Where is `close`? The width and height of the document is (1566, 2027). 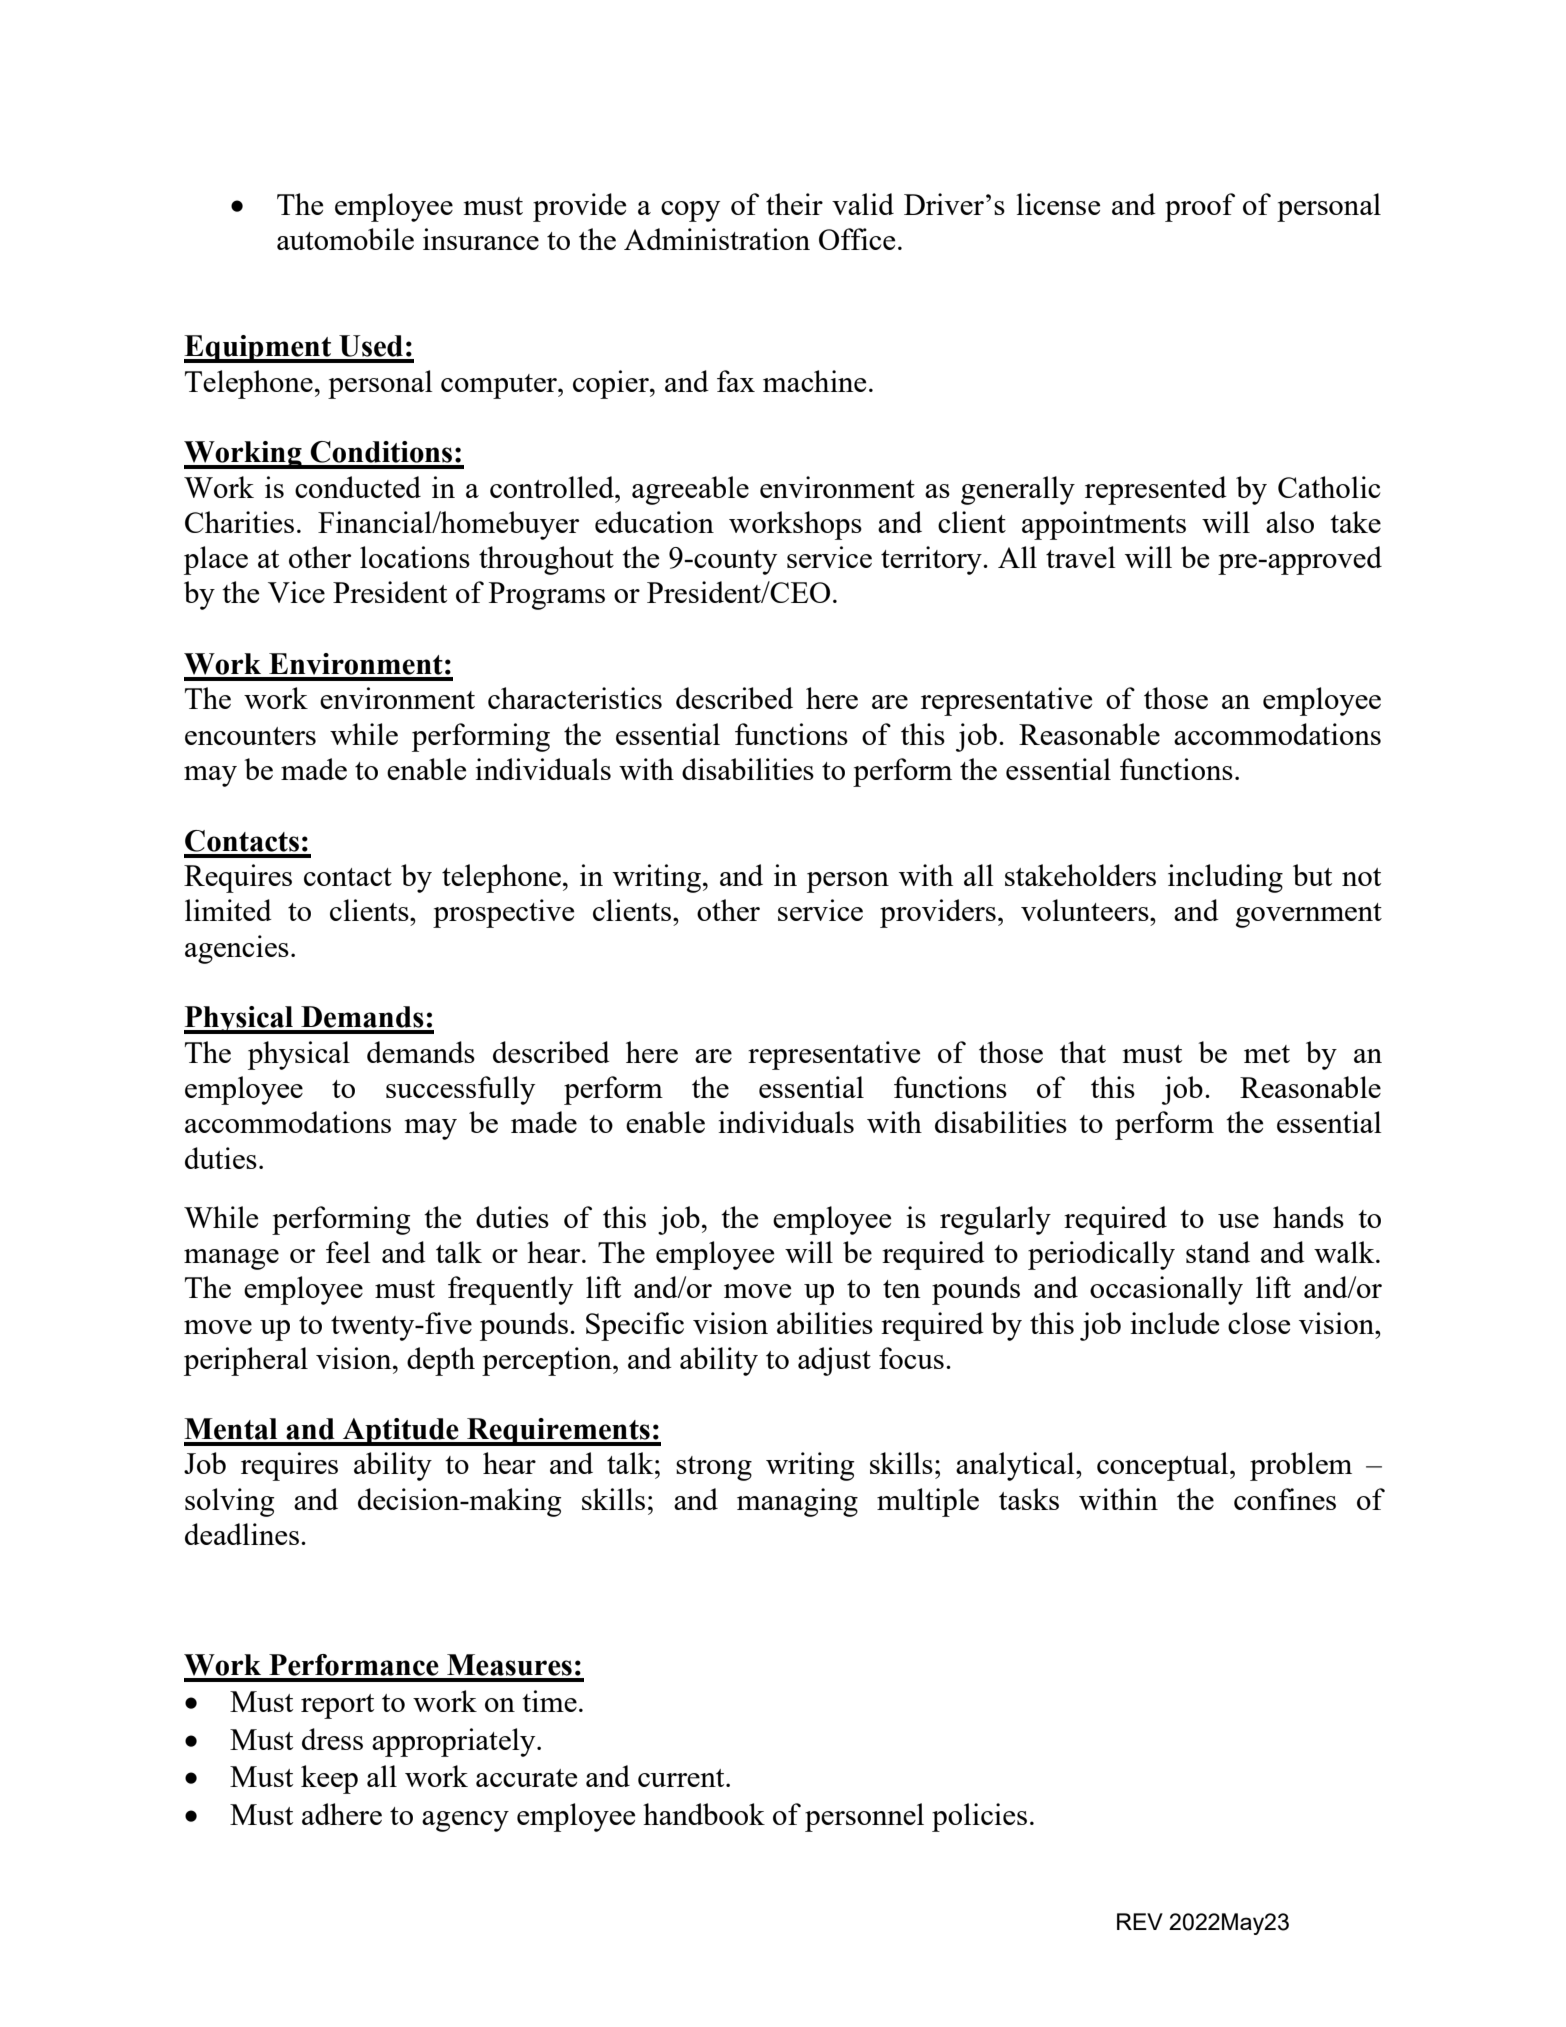
close is located at coordinates (1259, 1323).
